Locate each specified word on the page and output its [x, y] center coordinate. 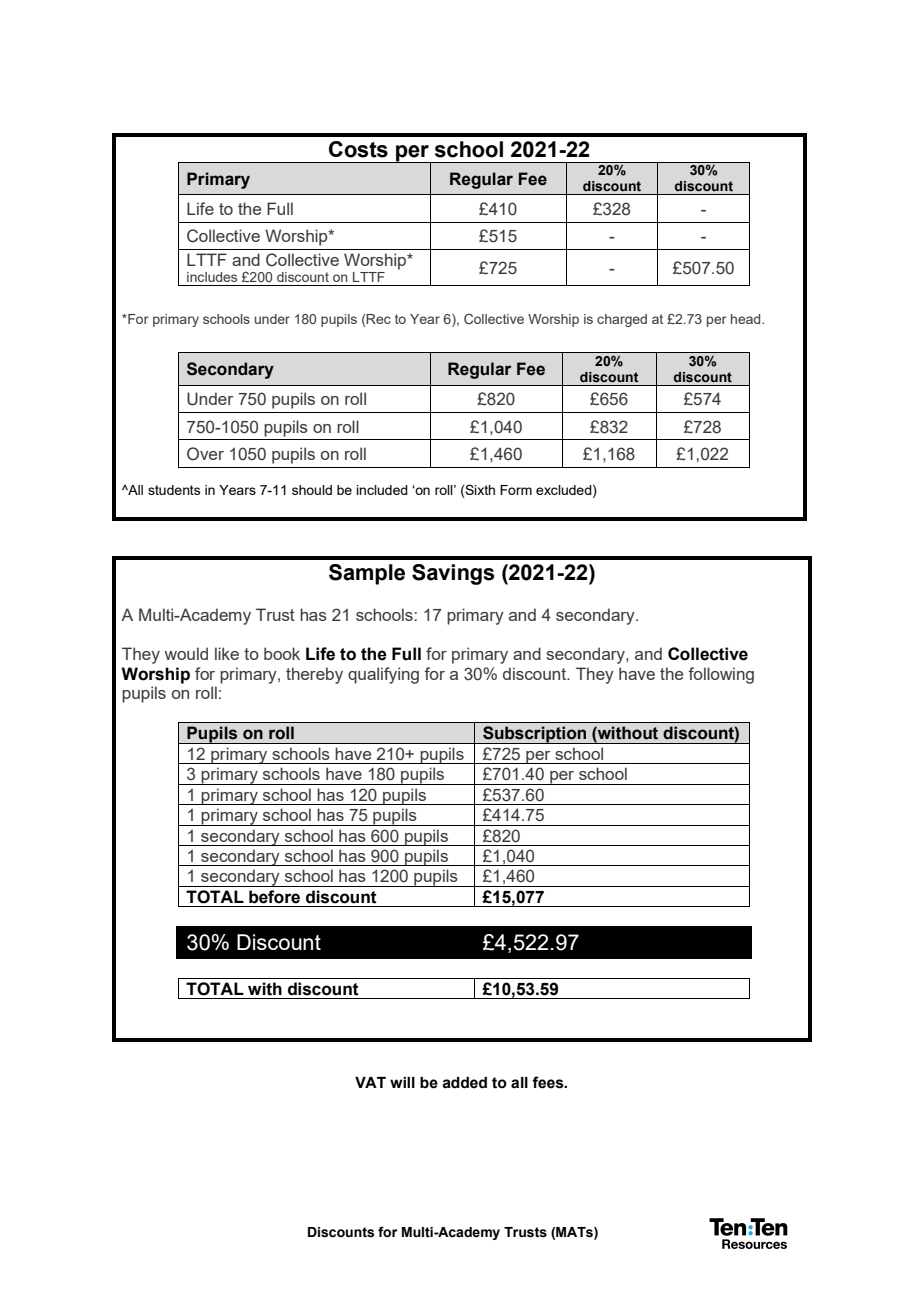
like [227, 653]
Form [516, 490]
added [464, 1083]
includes [212, 277]
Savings [453, 574]
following [721, 675]
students [174, 490]
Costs [358, 149]
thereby [314, 675]
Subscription [535, 735]
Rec [378, 320]
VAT [370, 1082]
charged [622, 320]
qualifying [383, 675]
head [747, 319]
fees [549, 1082]
